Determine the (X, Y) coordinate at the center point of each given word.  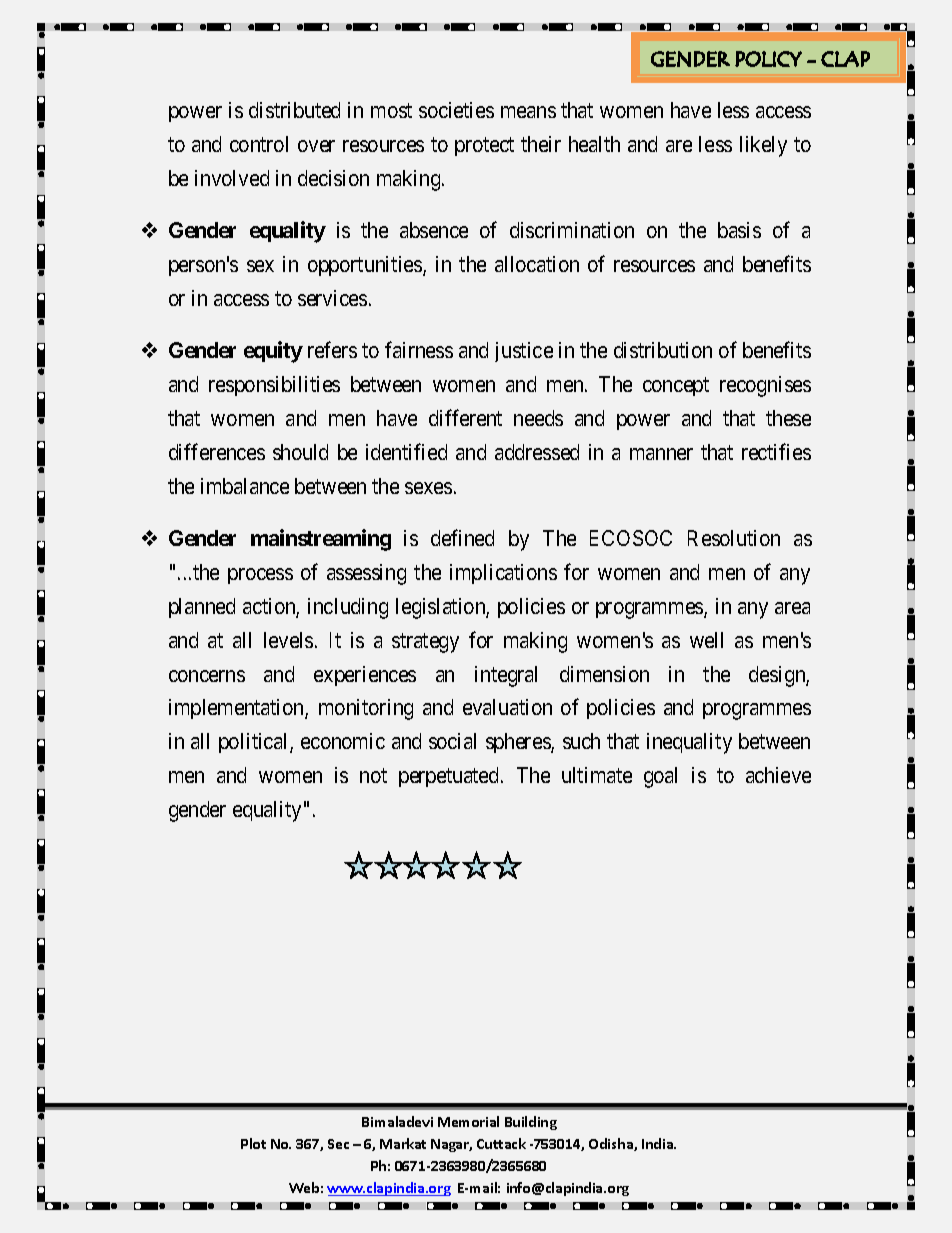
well (706, 640)
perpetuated (450, 777)
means (528, 112)
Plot (253, 1143)
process (260, 576)
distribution (663, 350)
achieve (778, 775)
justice (524, 352)
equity (273, 352)
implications (503, 574)
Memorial (468, 1121)
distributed (294, 110)
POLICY (768, 59)
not (373, 775)
